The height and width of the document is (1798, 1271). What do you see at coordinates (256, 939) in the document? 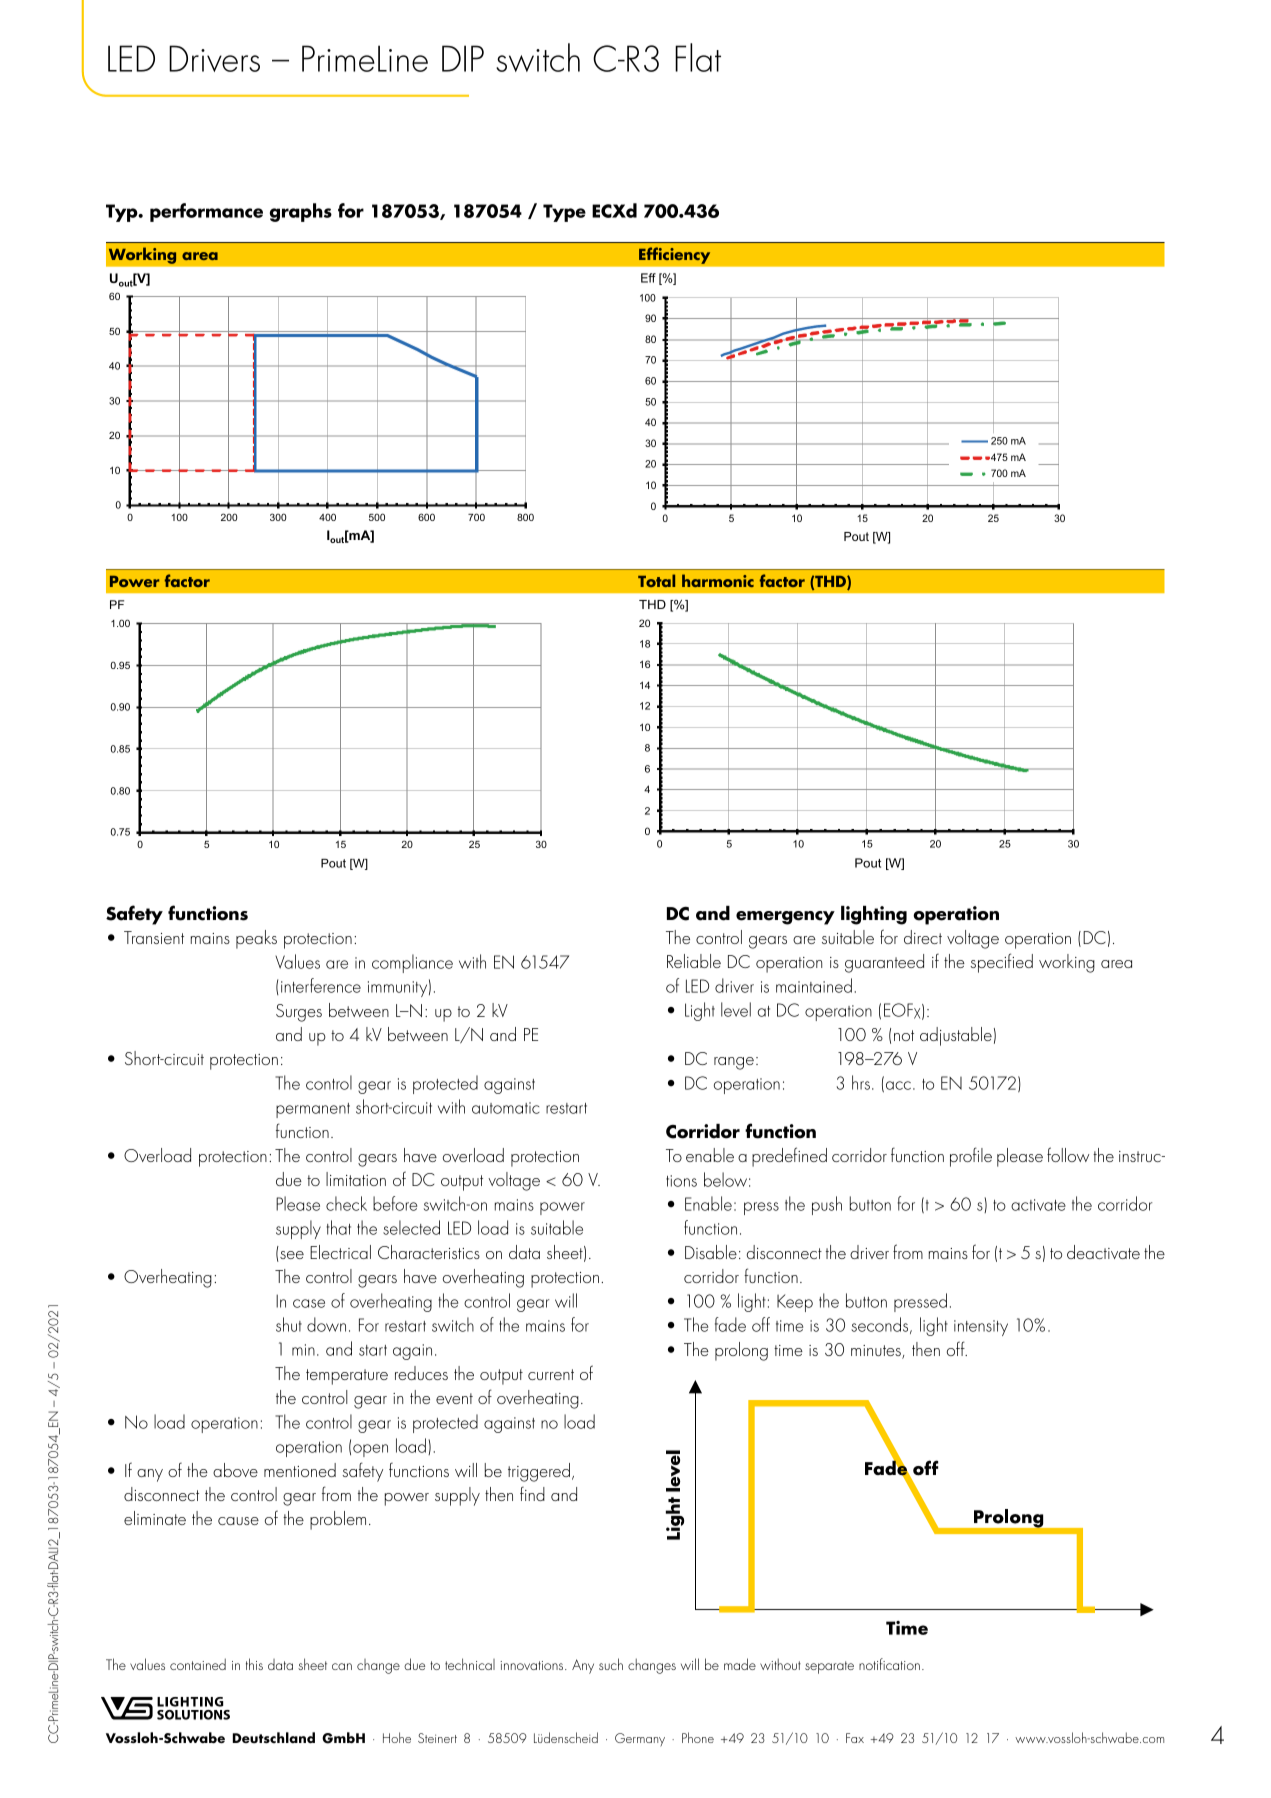
I see `peaks` at bounding box center [256, 939].
